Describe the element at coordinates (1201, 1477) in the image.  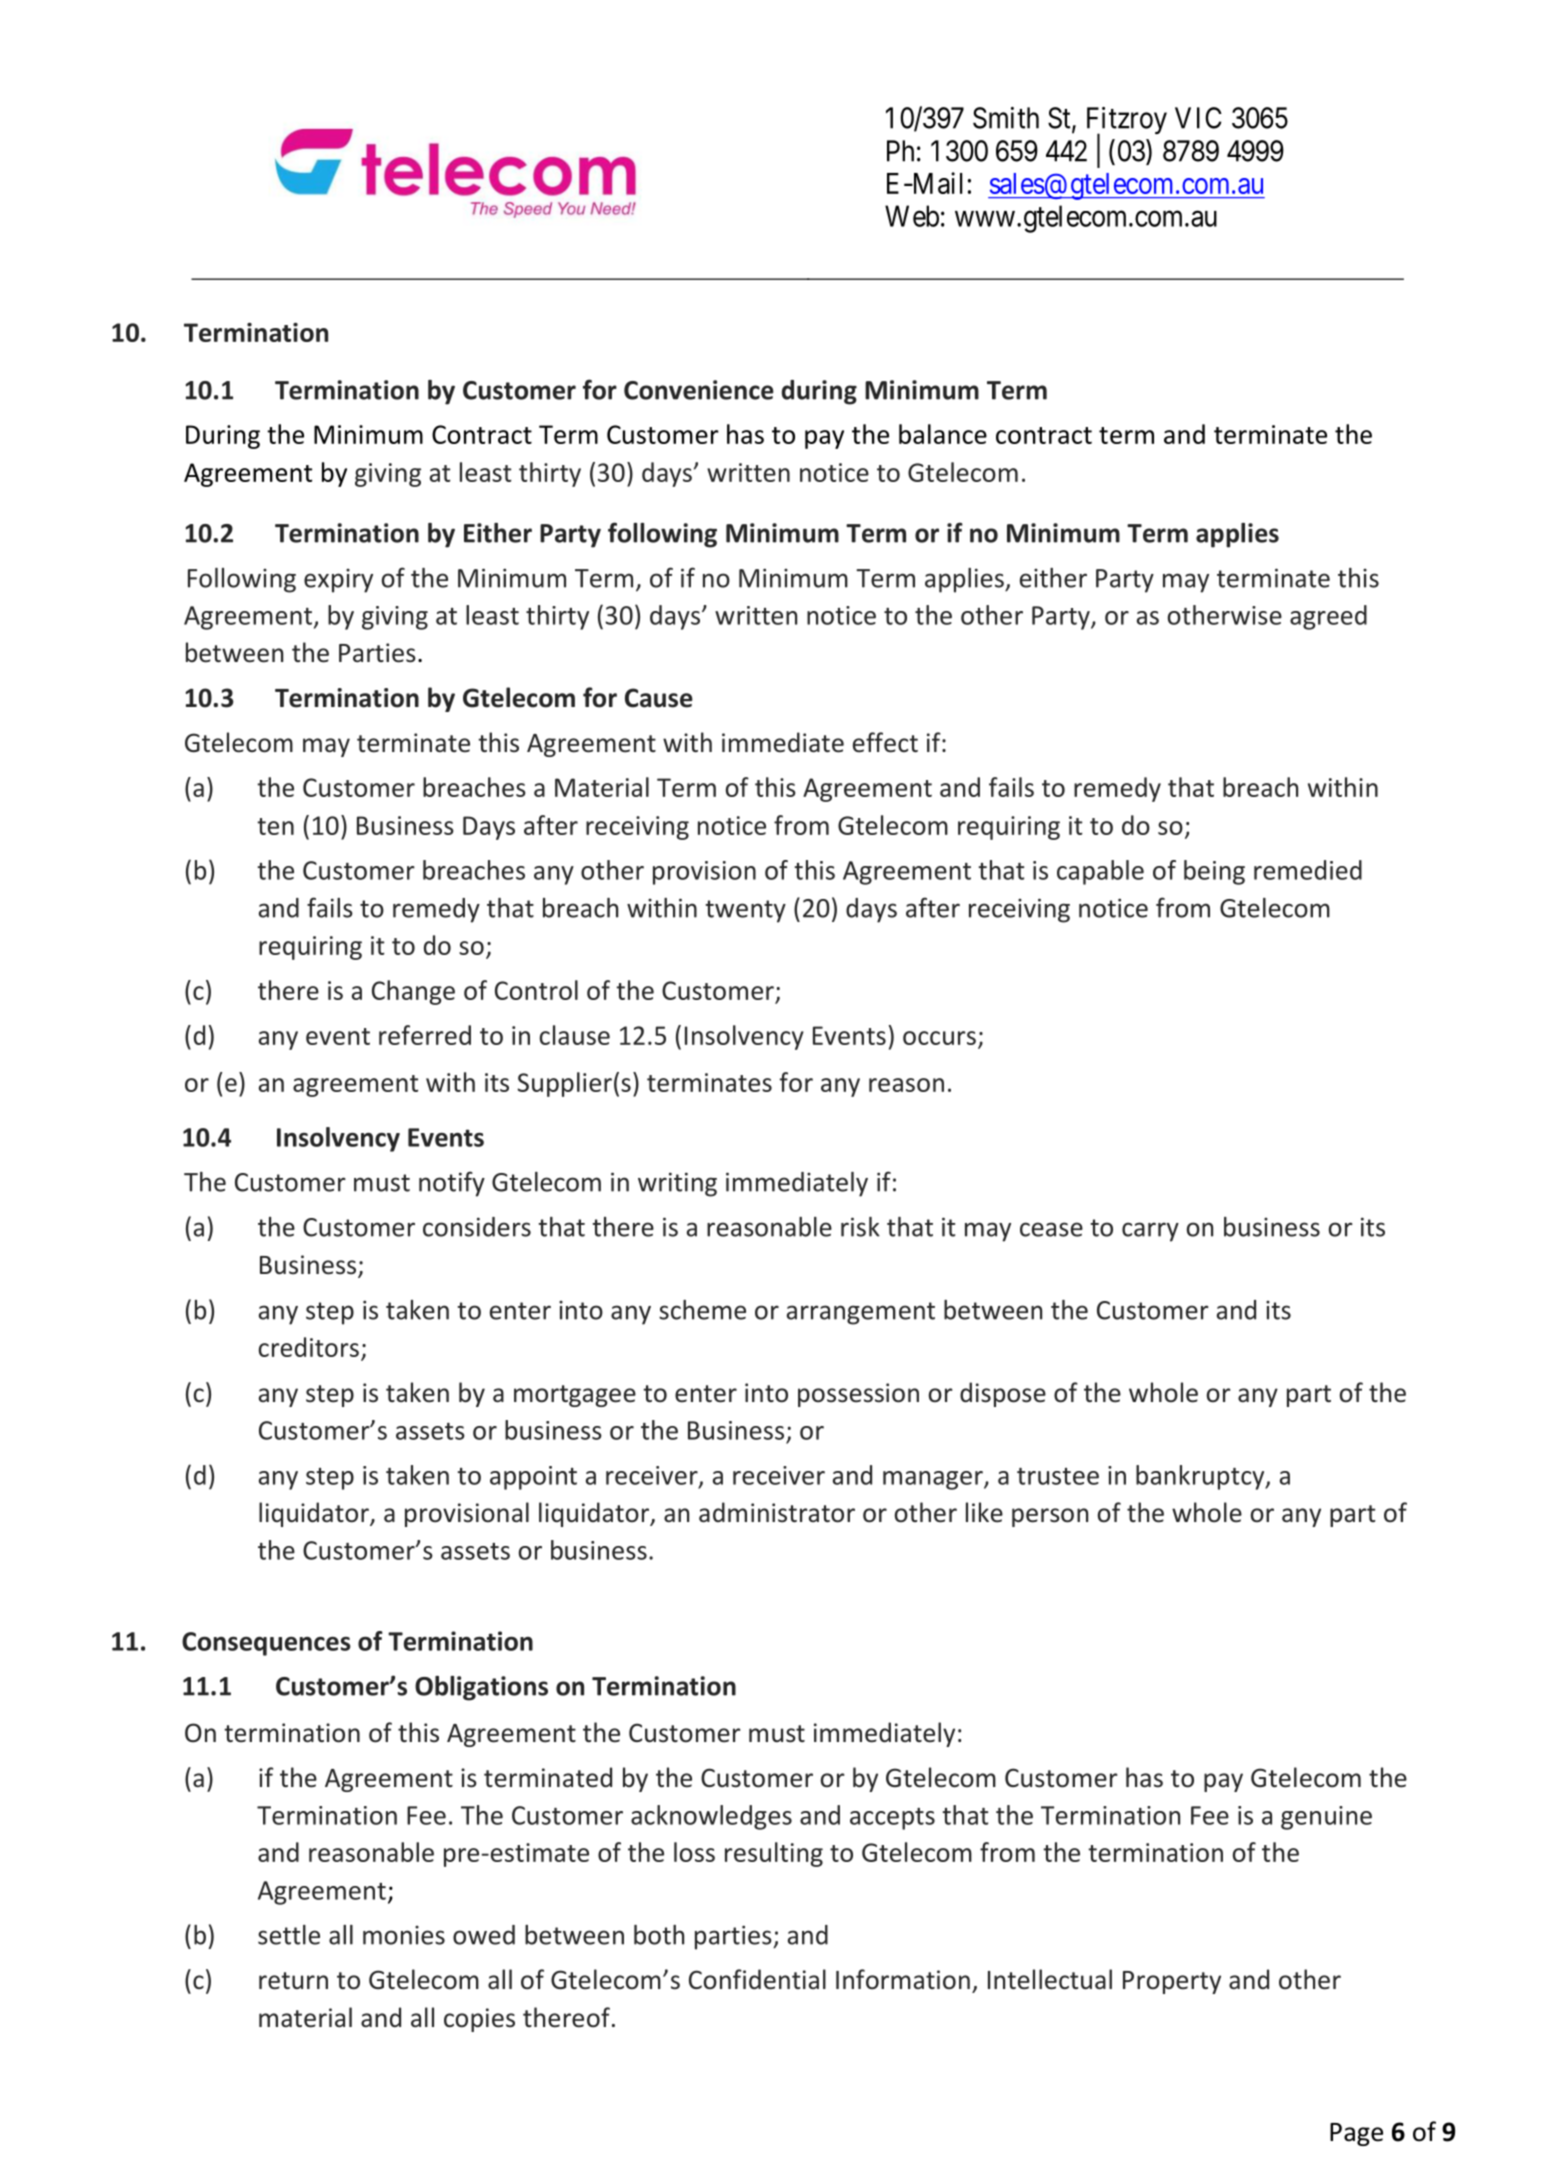
I see `bankruptcy` at that location.
